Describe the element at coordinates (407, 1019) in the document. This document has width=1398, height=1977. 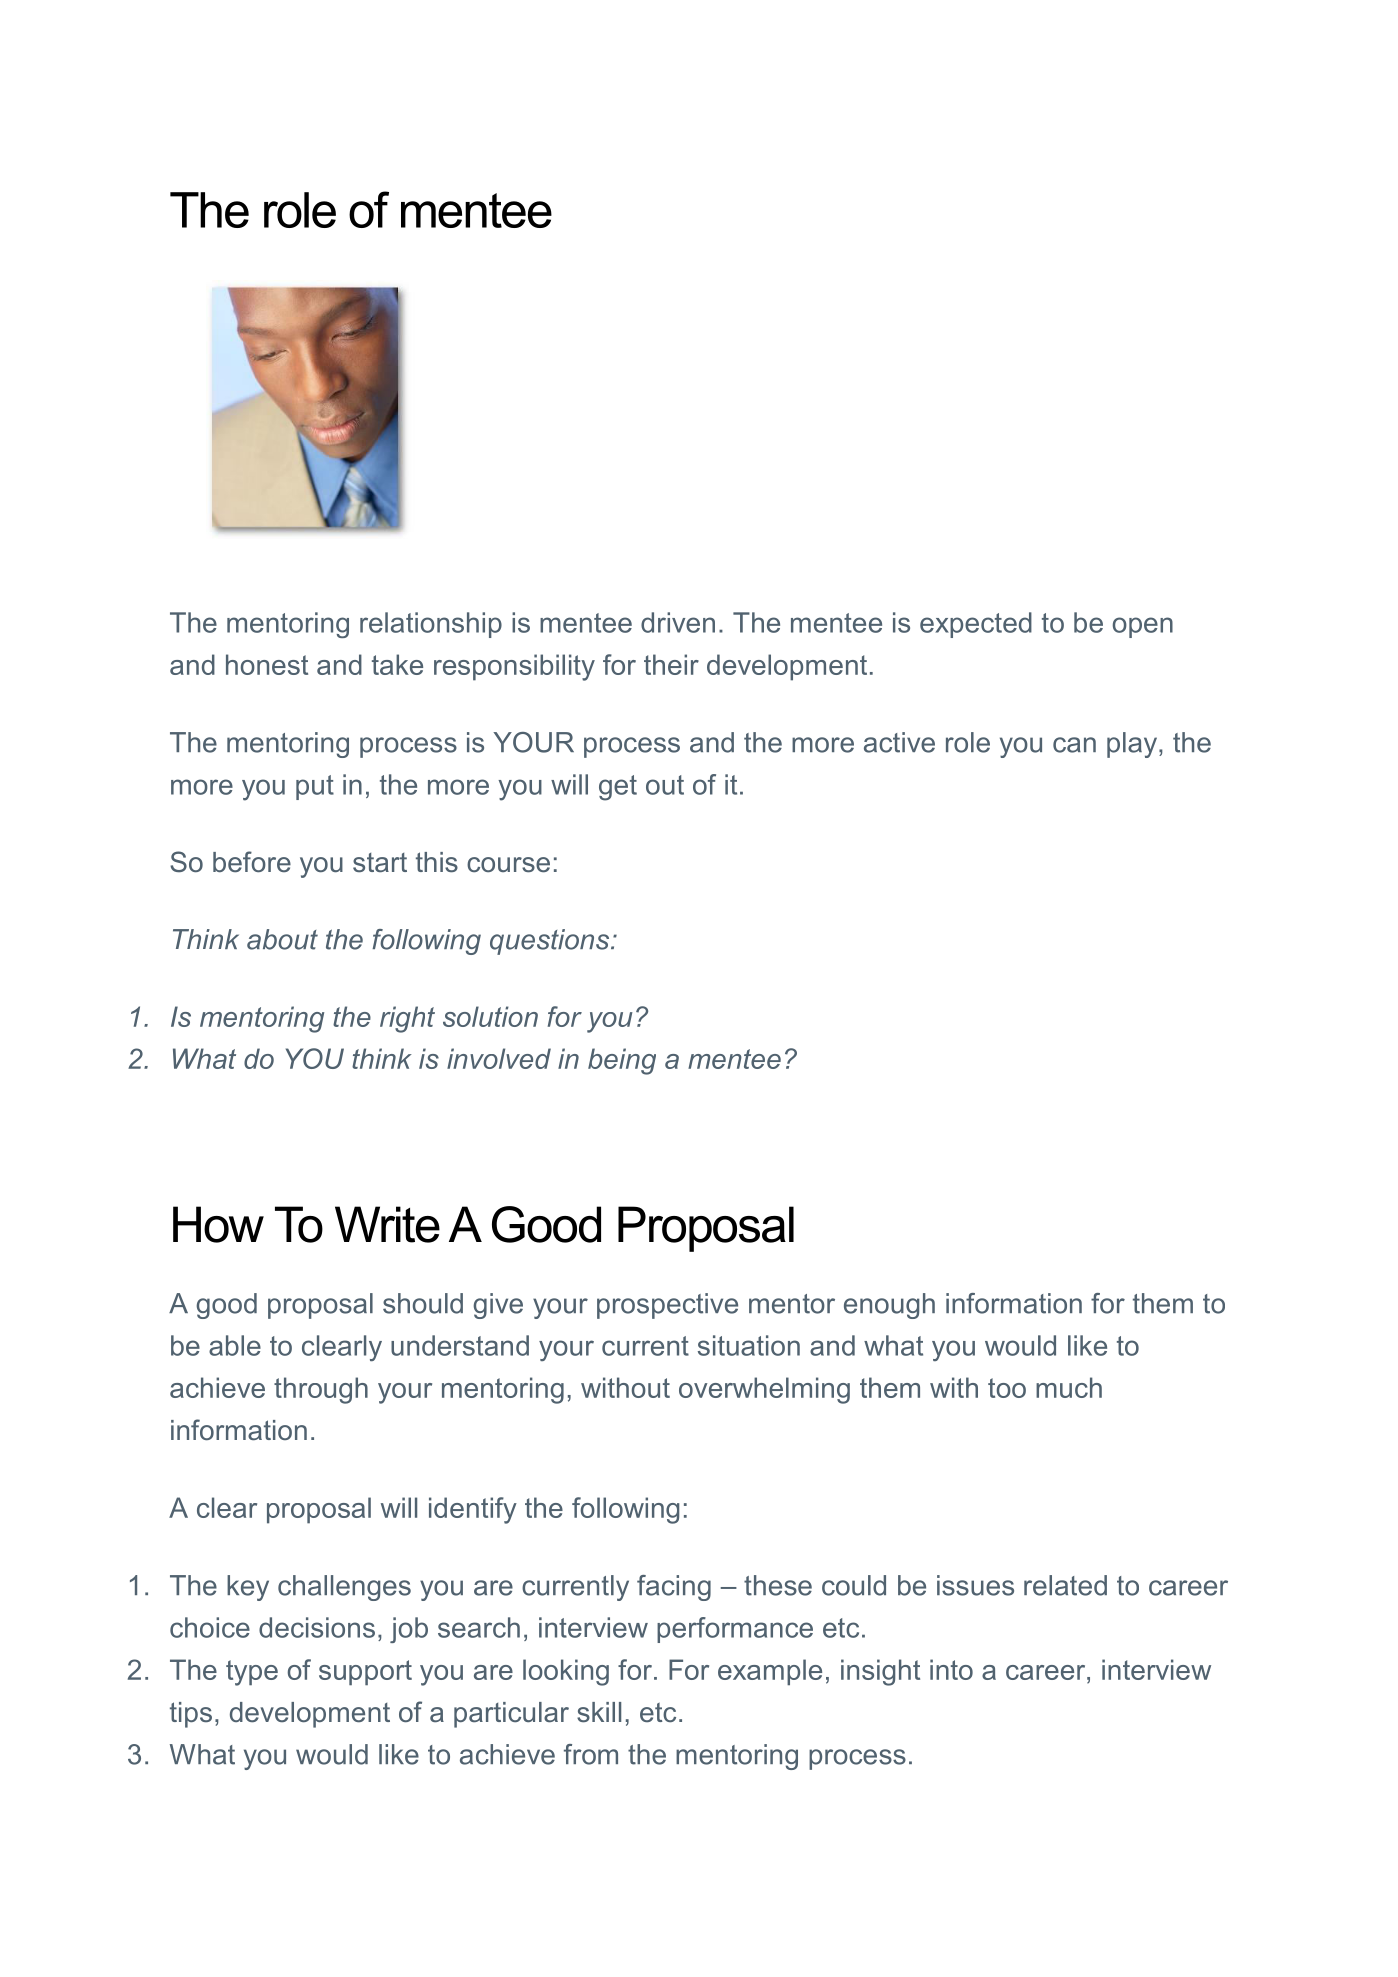
I see `right` at that location.
